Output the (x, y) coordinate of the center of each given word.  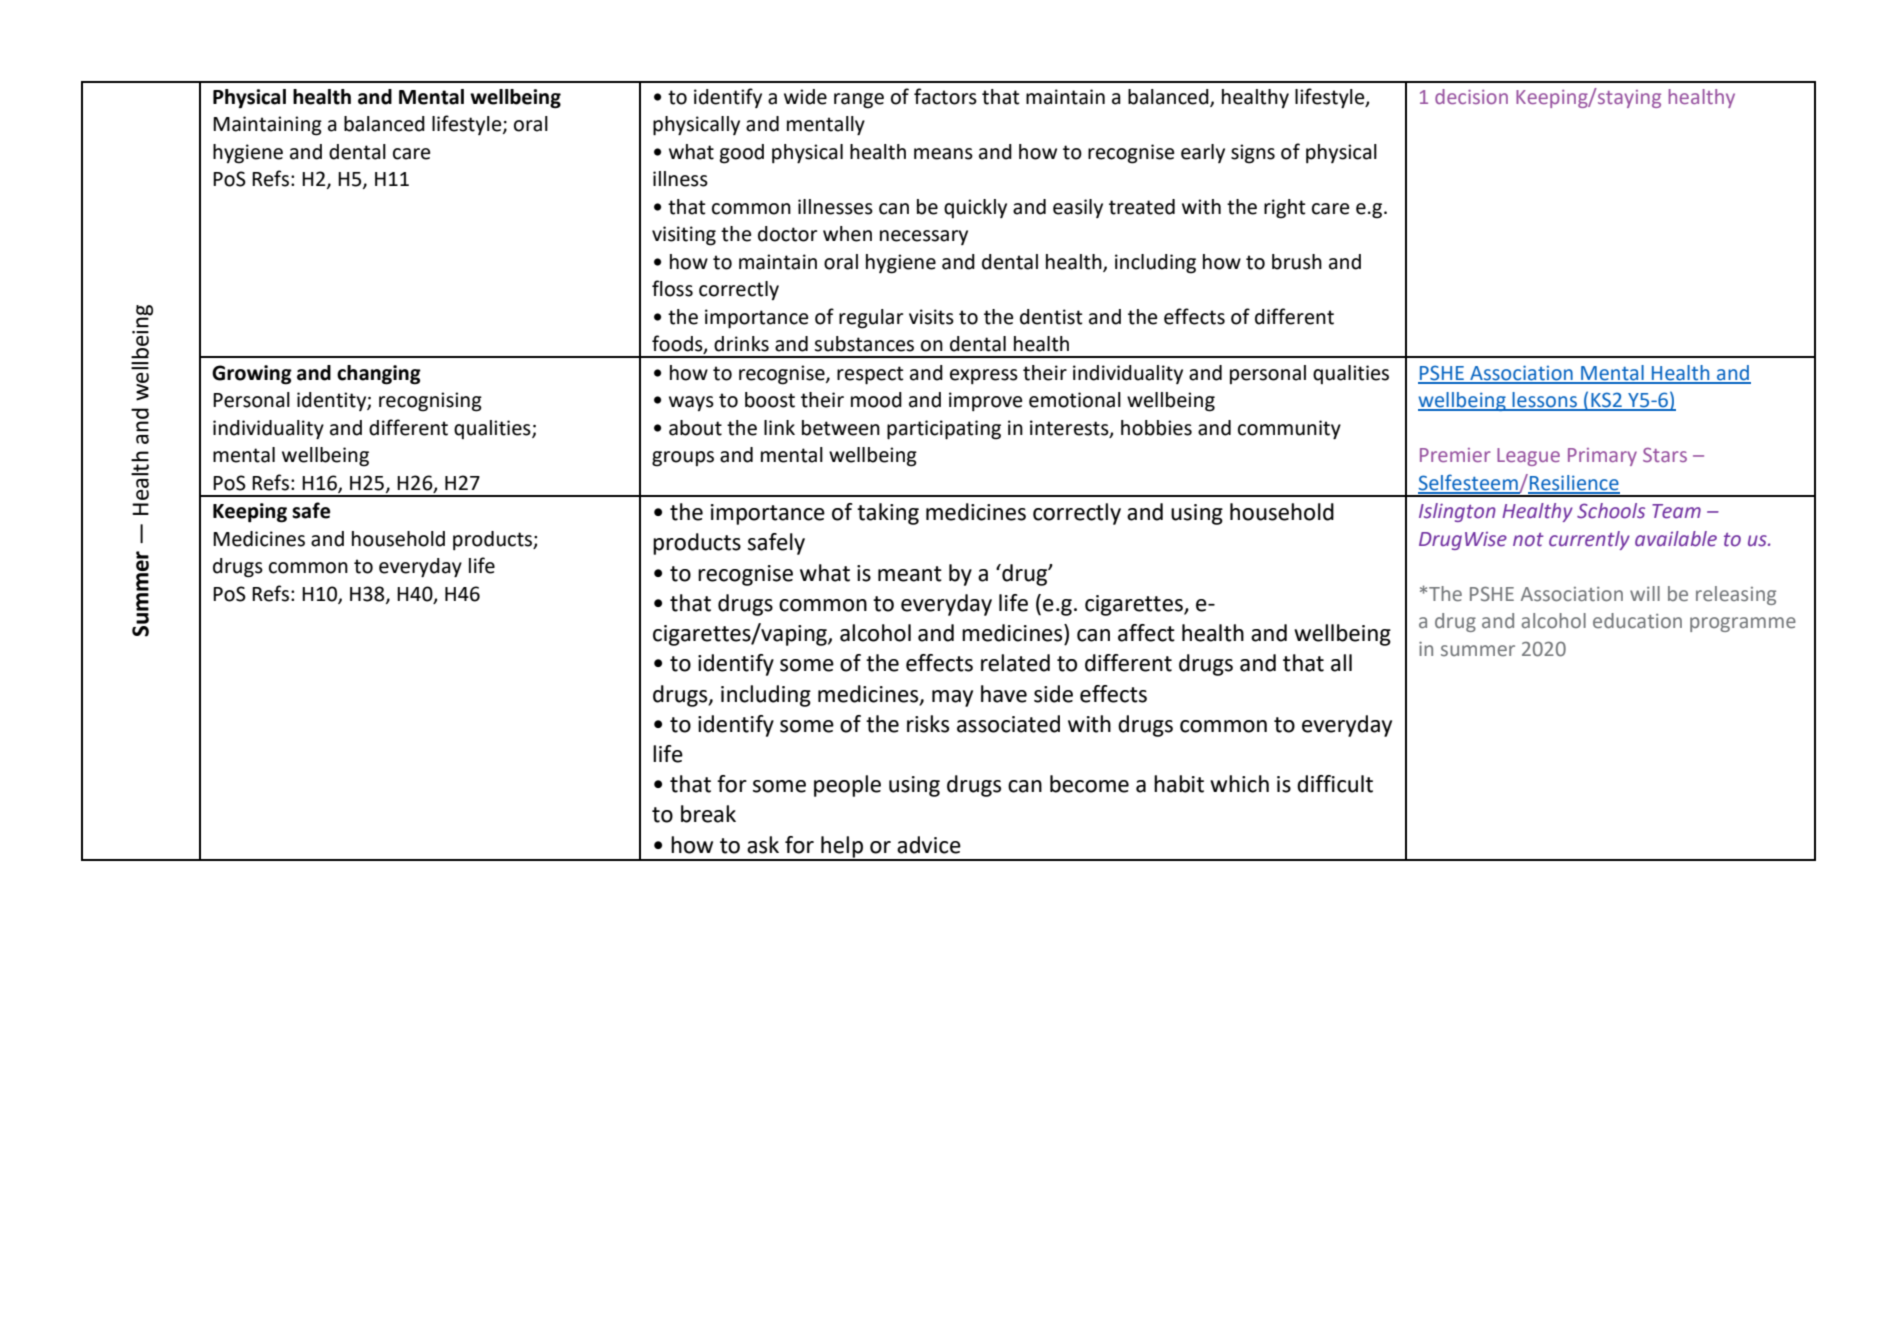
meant (910, 574)
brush (1297, 262)
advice (929, 845)
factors (945, 96)
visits (931, 317)
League (1528, 457)
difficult (1335, 784)
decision (1471, 96)
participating (944, 430)
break (708, 814)
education (1637, 620)
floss (672, 288)
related (1015, 663)
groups (683, 459)
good (742, 154)
